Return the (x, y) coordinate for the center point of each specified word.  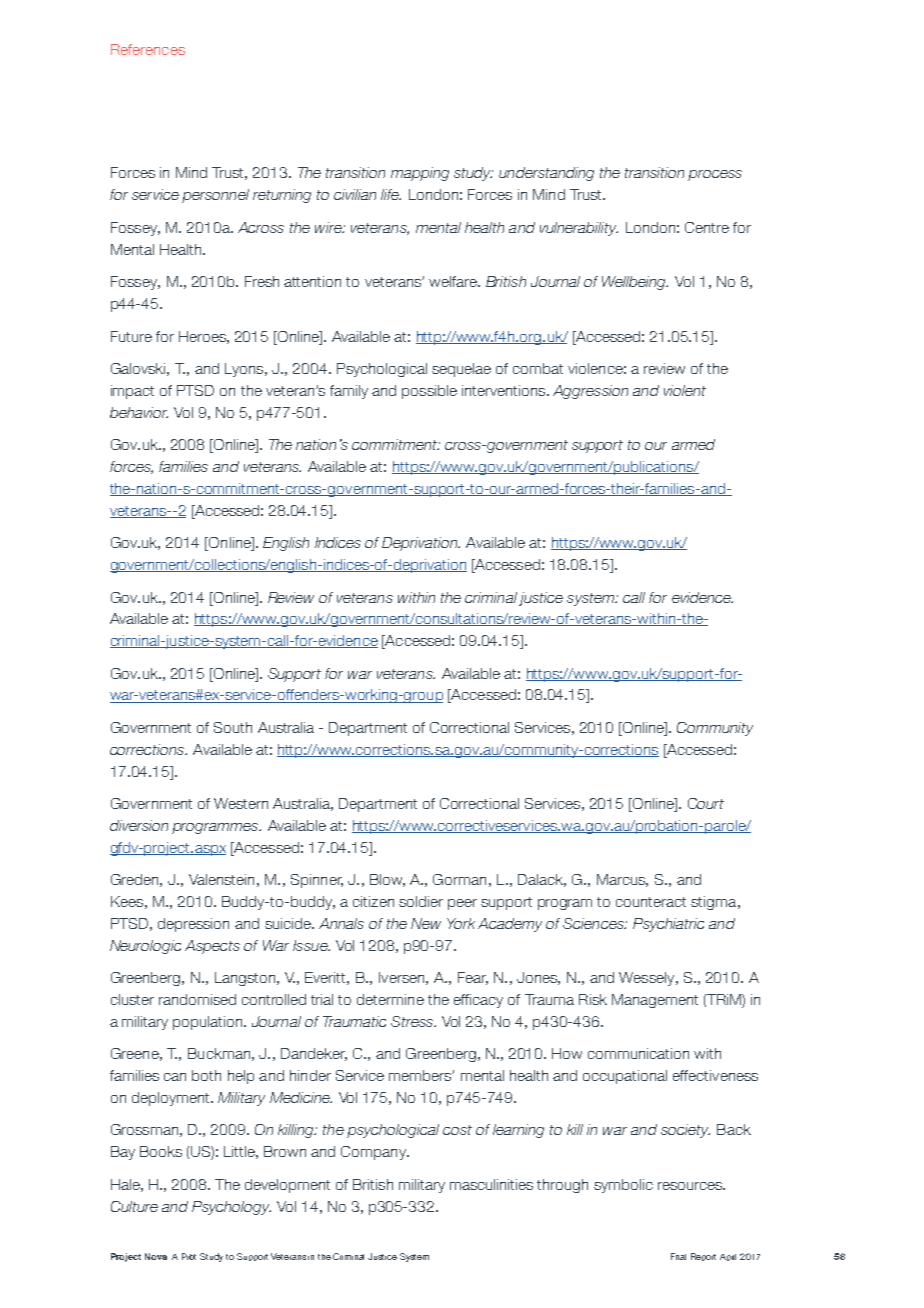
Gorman (459, 879)
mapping (420, 174)
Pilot (189, 1256)
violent (685, 390)
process (715, 175)
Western (241, 803)
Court (706, 803)
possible (429, 392)
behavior (139, 412)
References (148, 49)
